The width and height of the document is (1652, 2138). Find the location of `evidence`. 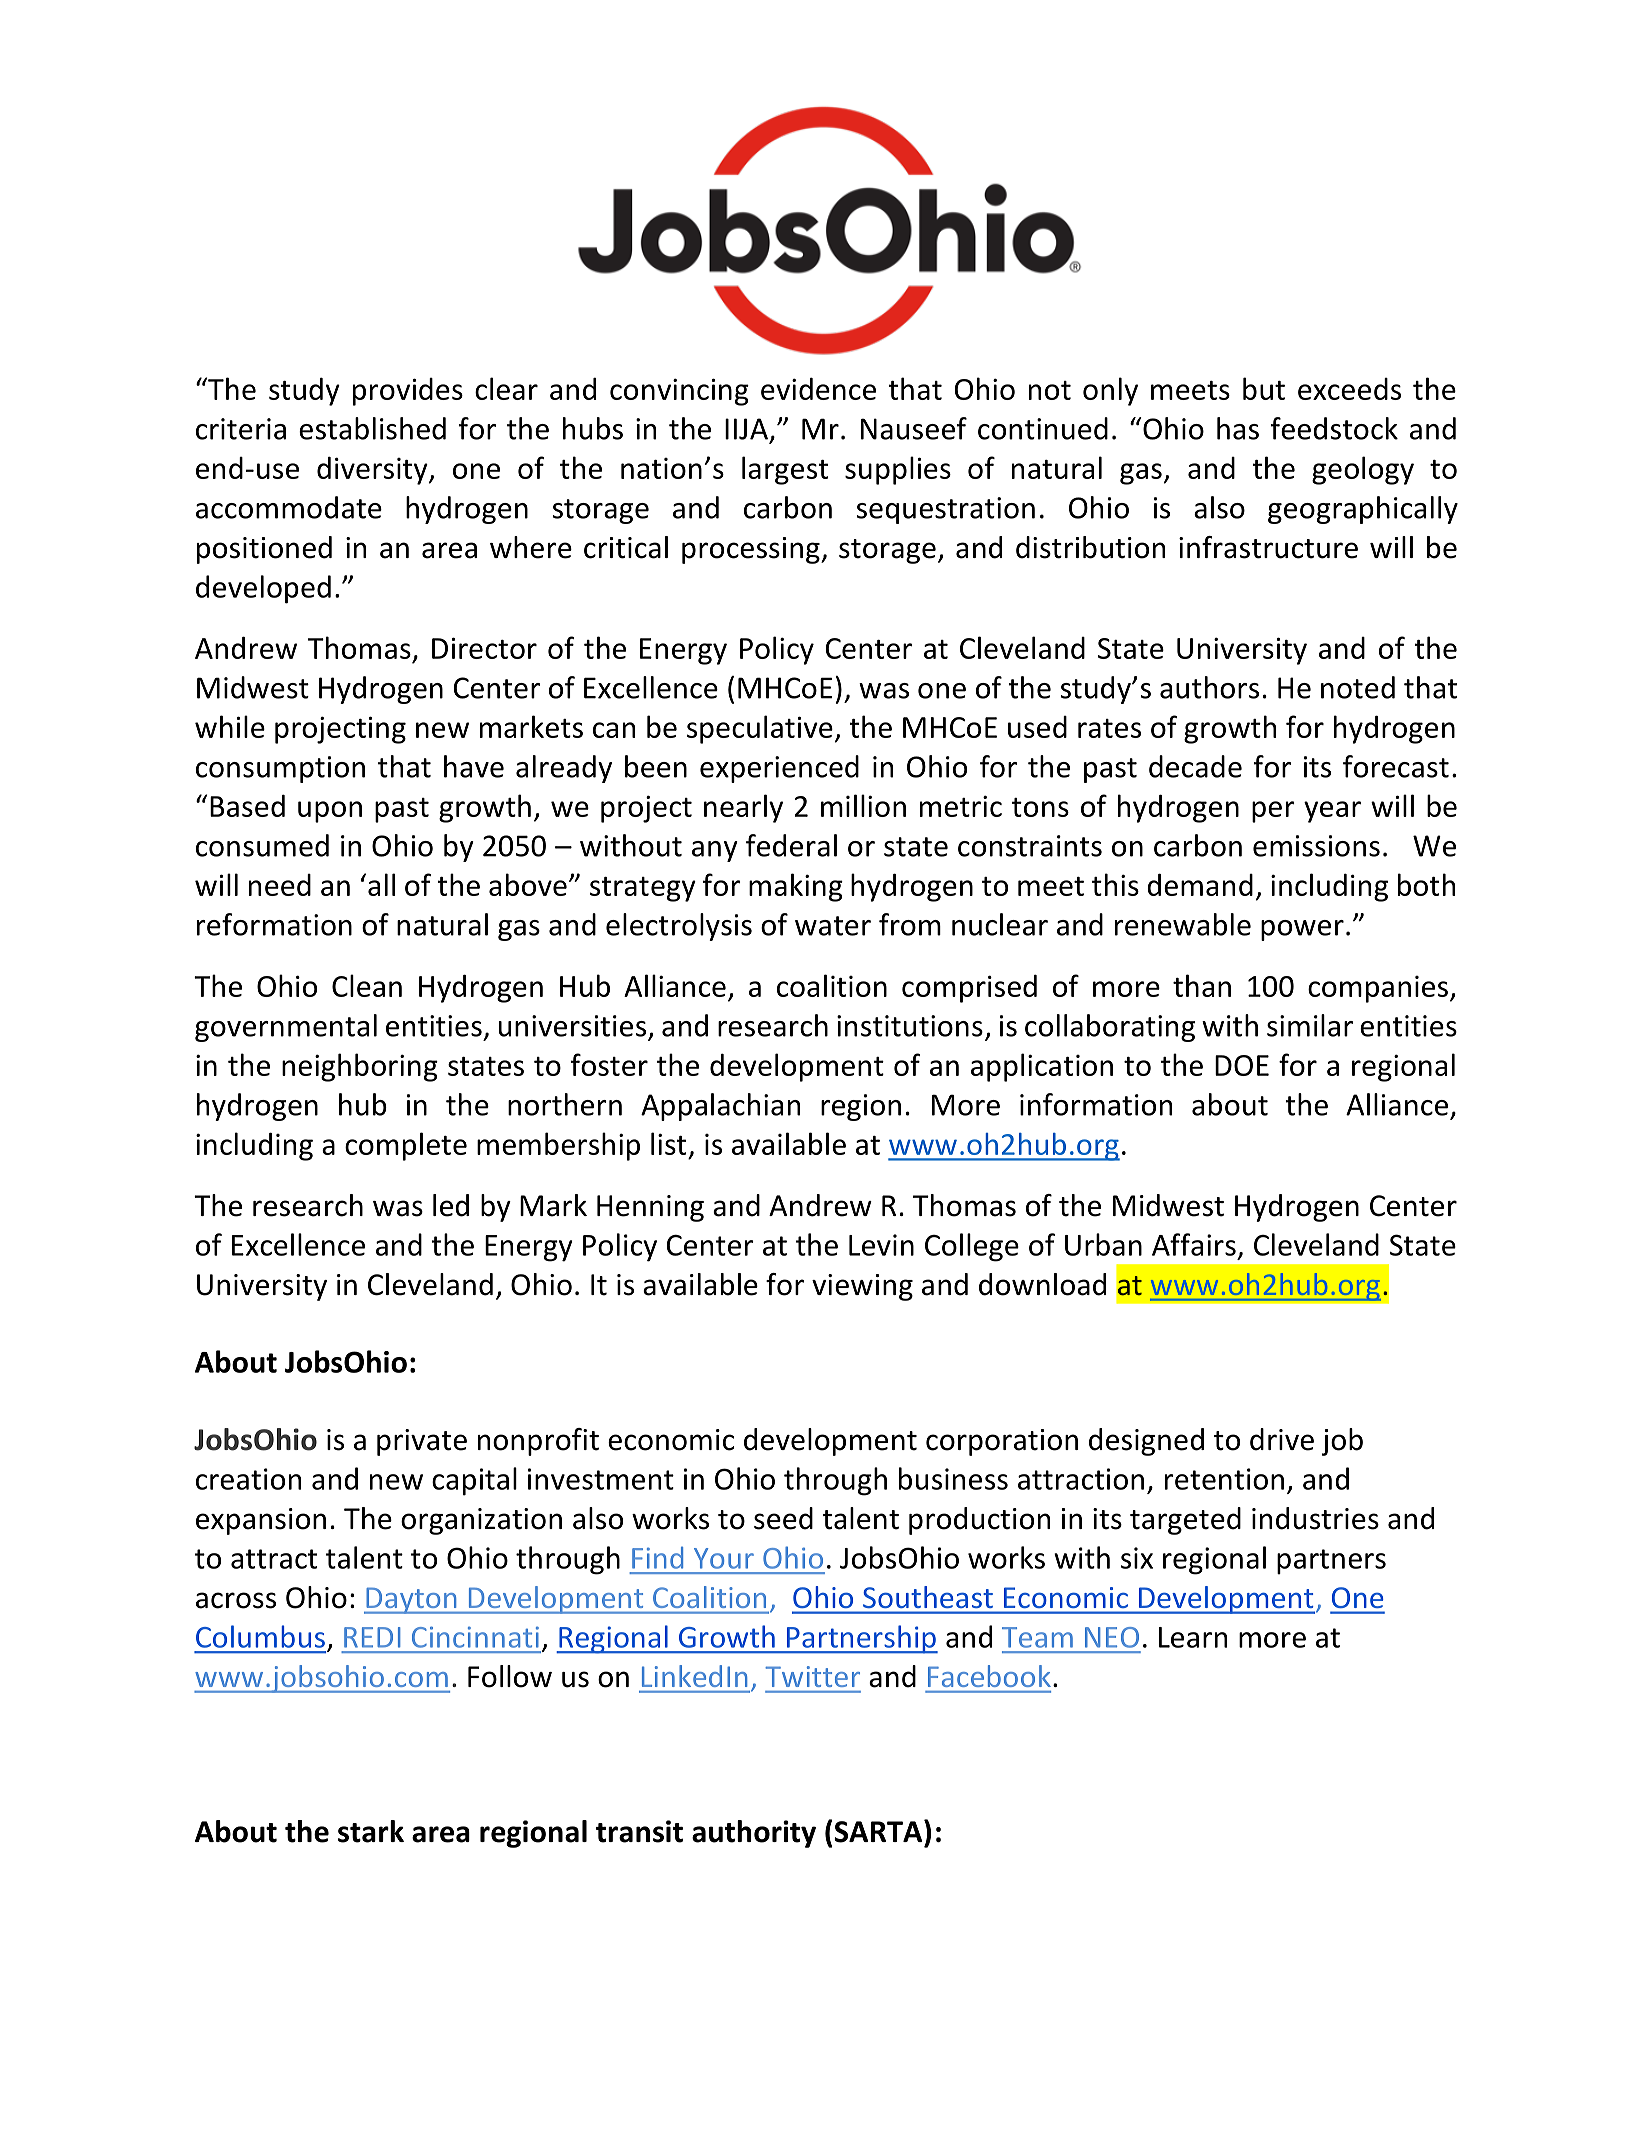

evidence is located at coordinates (818, 388).
